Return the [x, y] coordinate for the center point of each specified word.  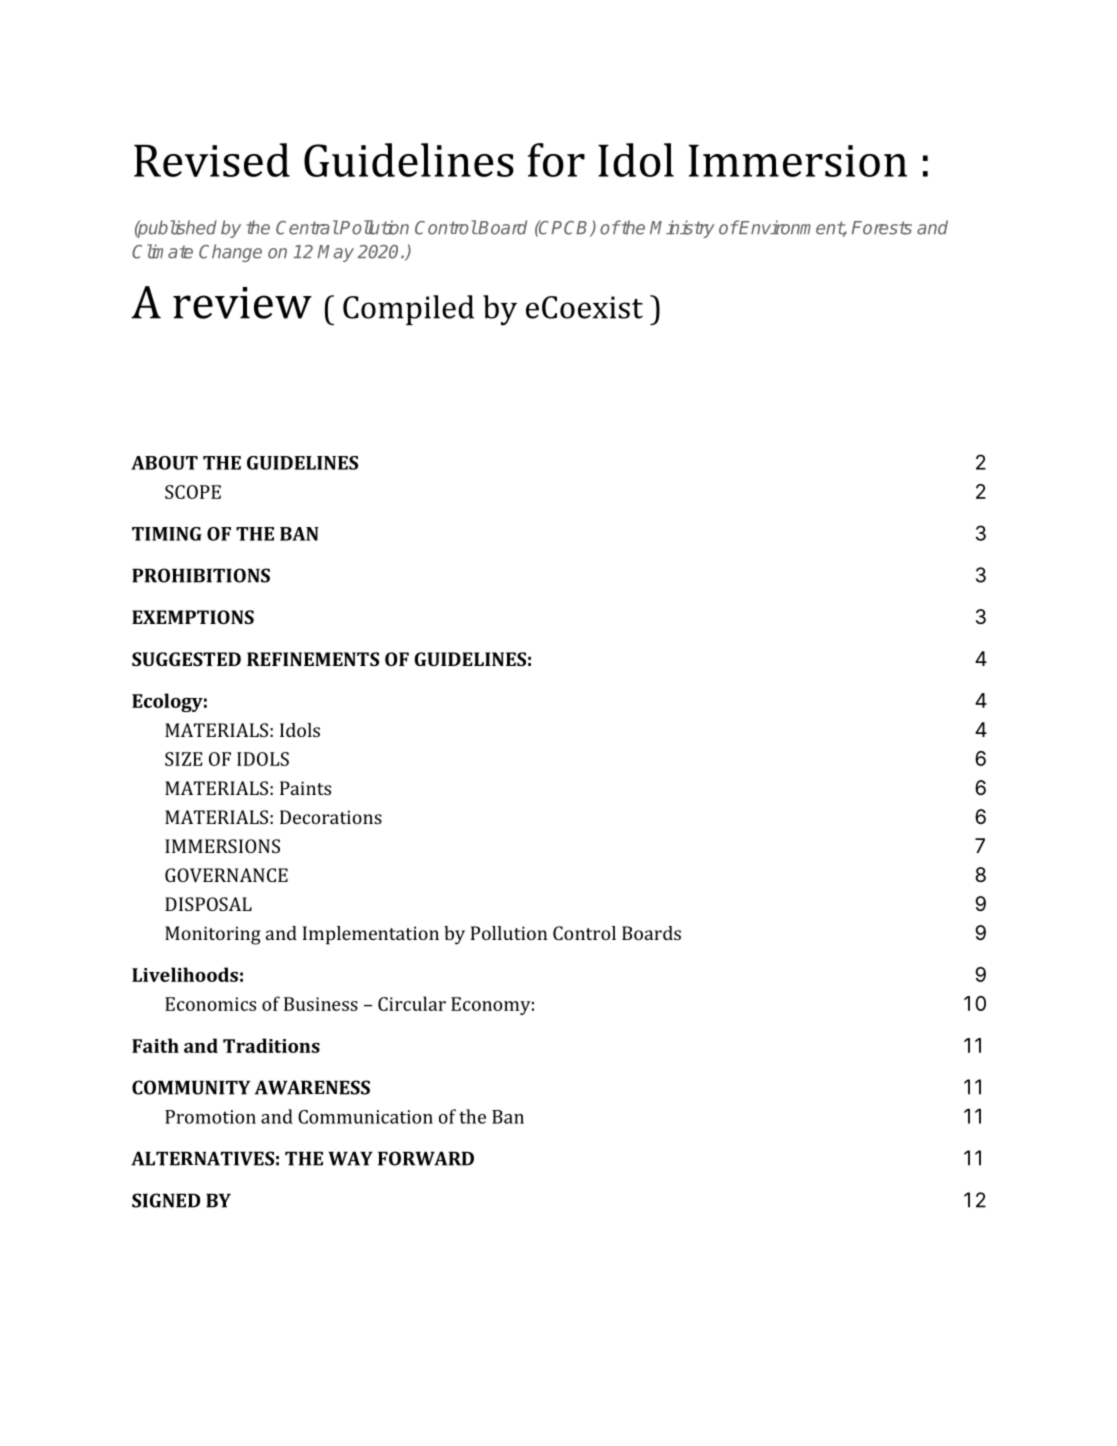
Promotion [210, 1117]
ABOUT [164, 463]
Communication [365, 1117]
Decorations [331, 817]
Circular [412, 1003]
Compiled [408, 310]
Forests [882, 228]
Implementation [371, 935]
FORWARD [426, 1158]
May [335, 253]
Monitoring [213, 935]
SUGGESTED [186, 659]
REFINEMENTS [313, 659]
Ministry [682, 229]
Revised [212, 160]
